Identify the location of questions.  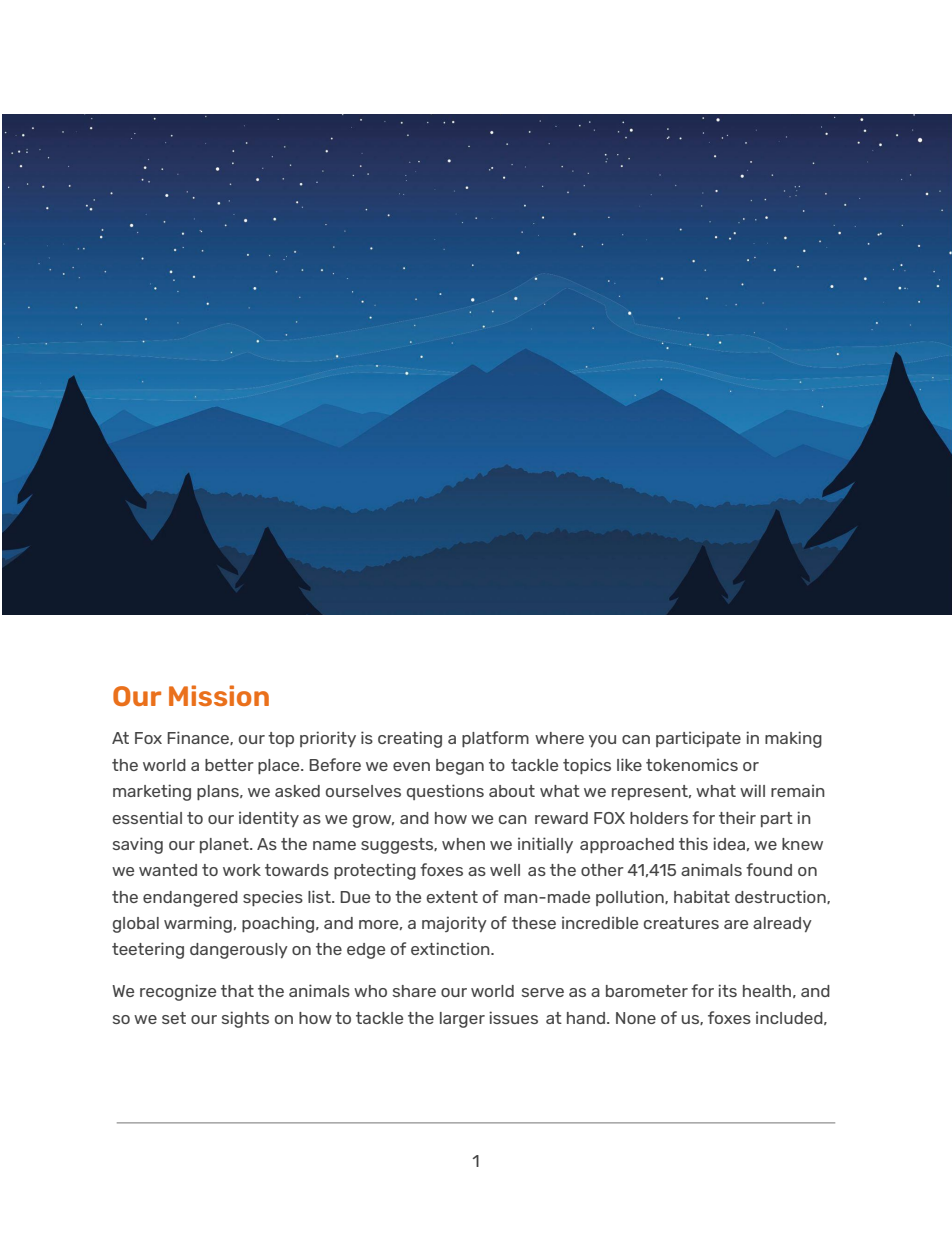
(445, 792).
